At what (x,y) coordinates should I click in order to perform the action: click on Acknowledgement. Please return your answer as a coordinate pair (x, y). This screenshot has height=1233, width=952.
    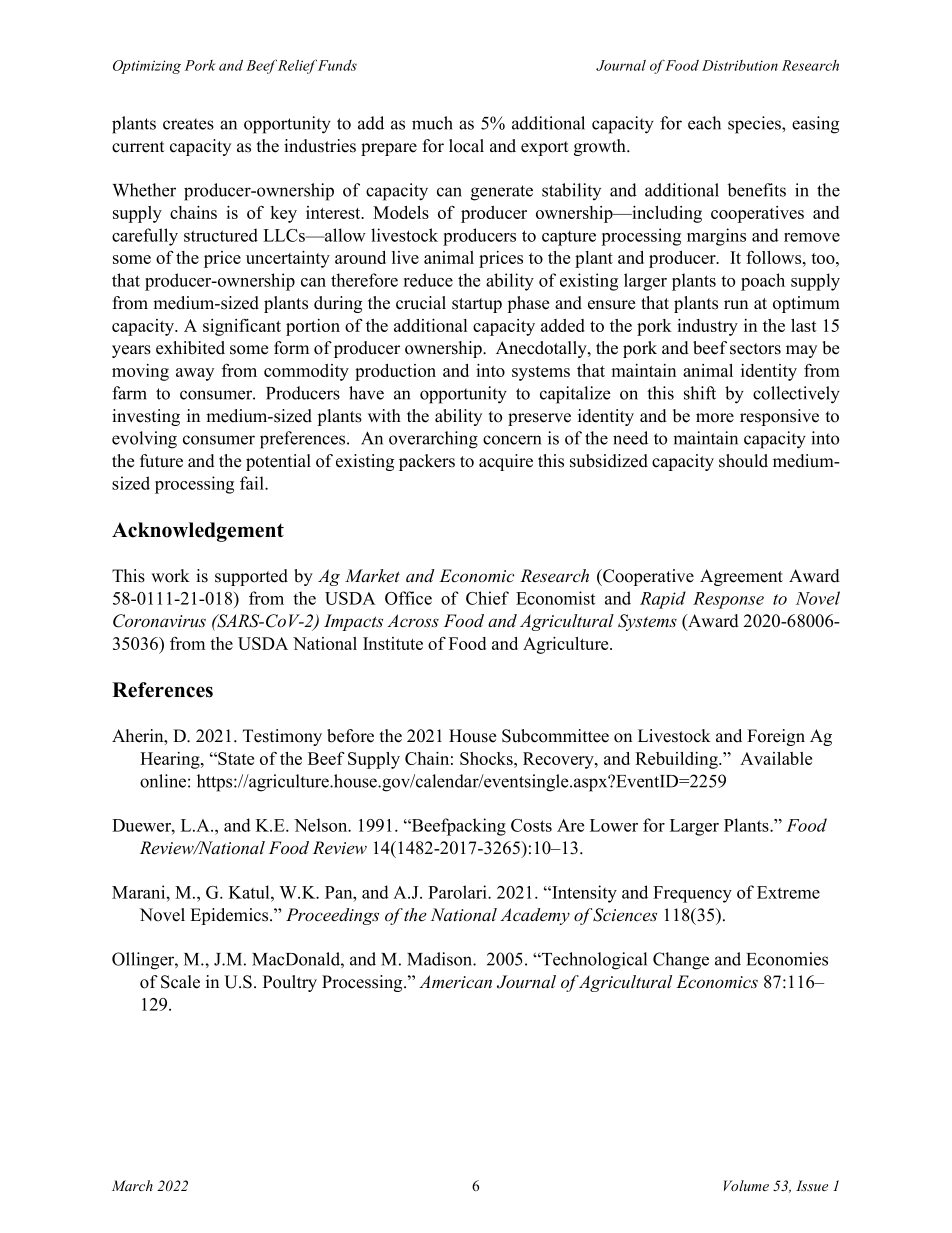
    Looking at the image, I should click on (198, 532).
